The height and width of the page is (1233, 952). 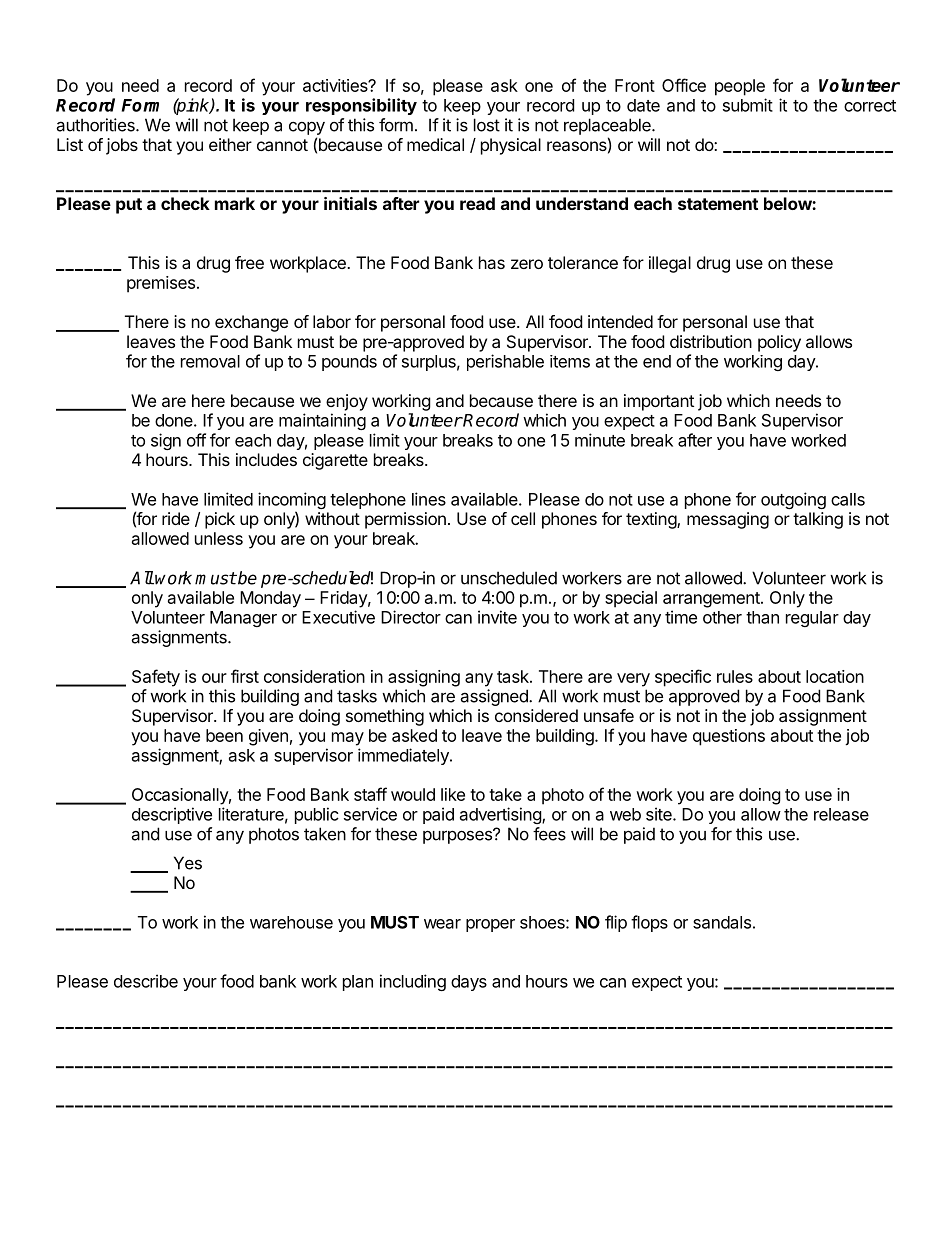 I want to click on submit, so click(x=748, y=105).
